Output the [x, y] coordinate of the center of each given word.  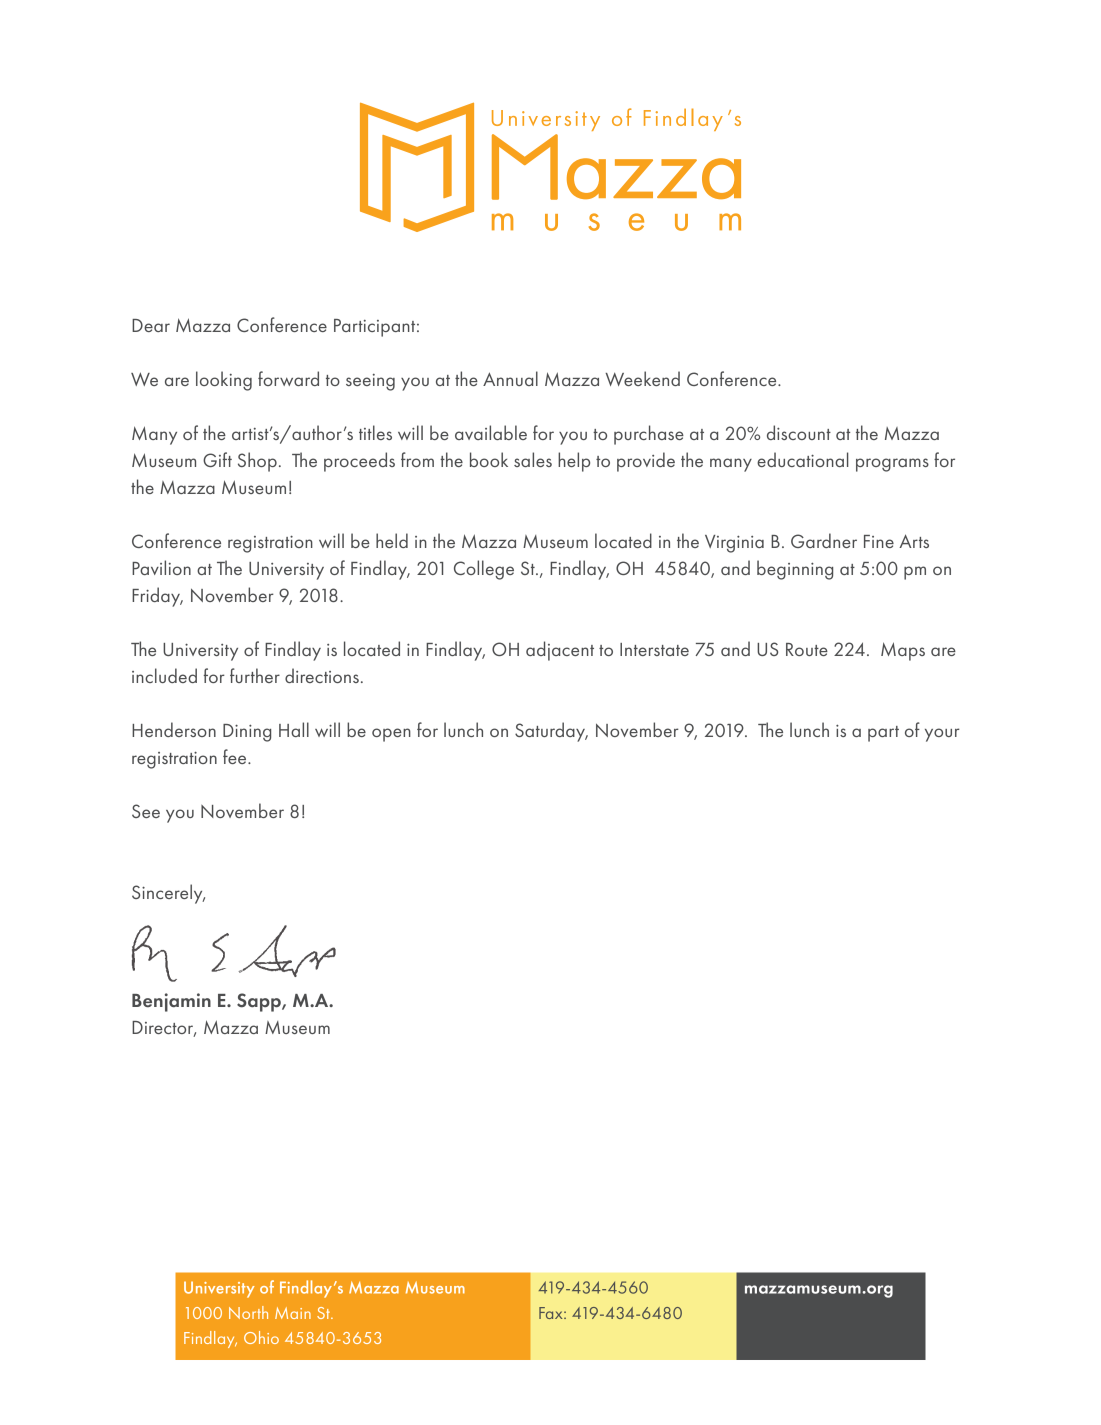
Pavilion [161, 567]
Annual [510, 378]
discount [799, 432]
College [484, 570]
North [248, 1312]
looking [224, 381]
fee [236, 756]
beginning [795, 570]
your [942, 735]
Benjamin [171, 1002]
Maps [903, 651]
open [391, 735]
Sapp [260, 1002]
